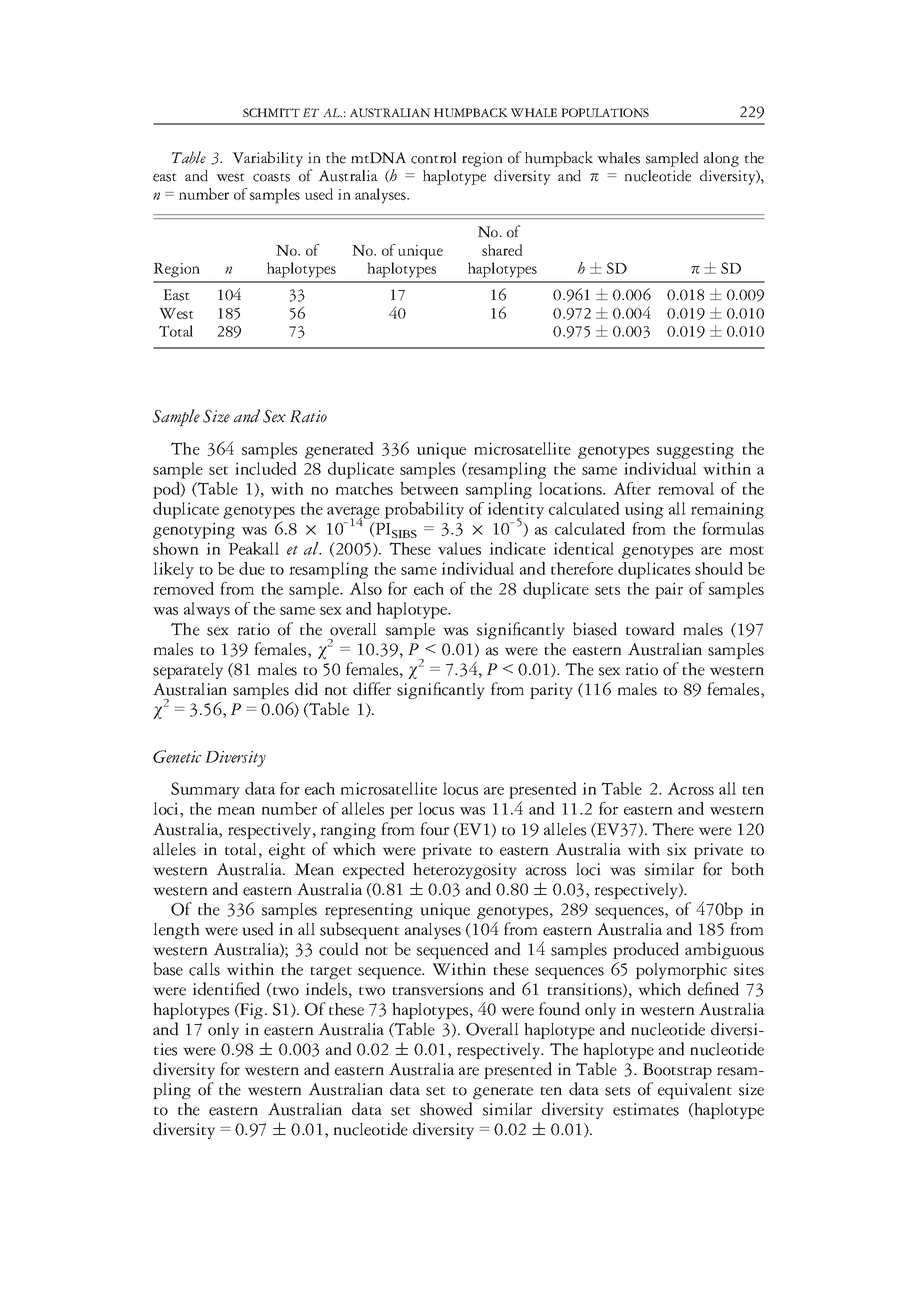  Describe the element at coordinates (434, 829) in the document. I see `four` at that location.
